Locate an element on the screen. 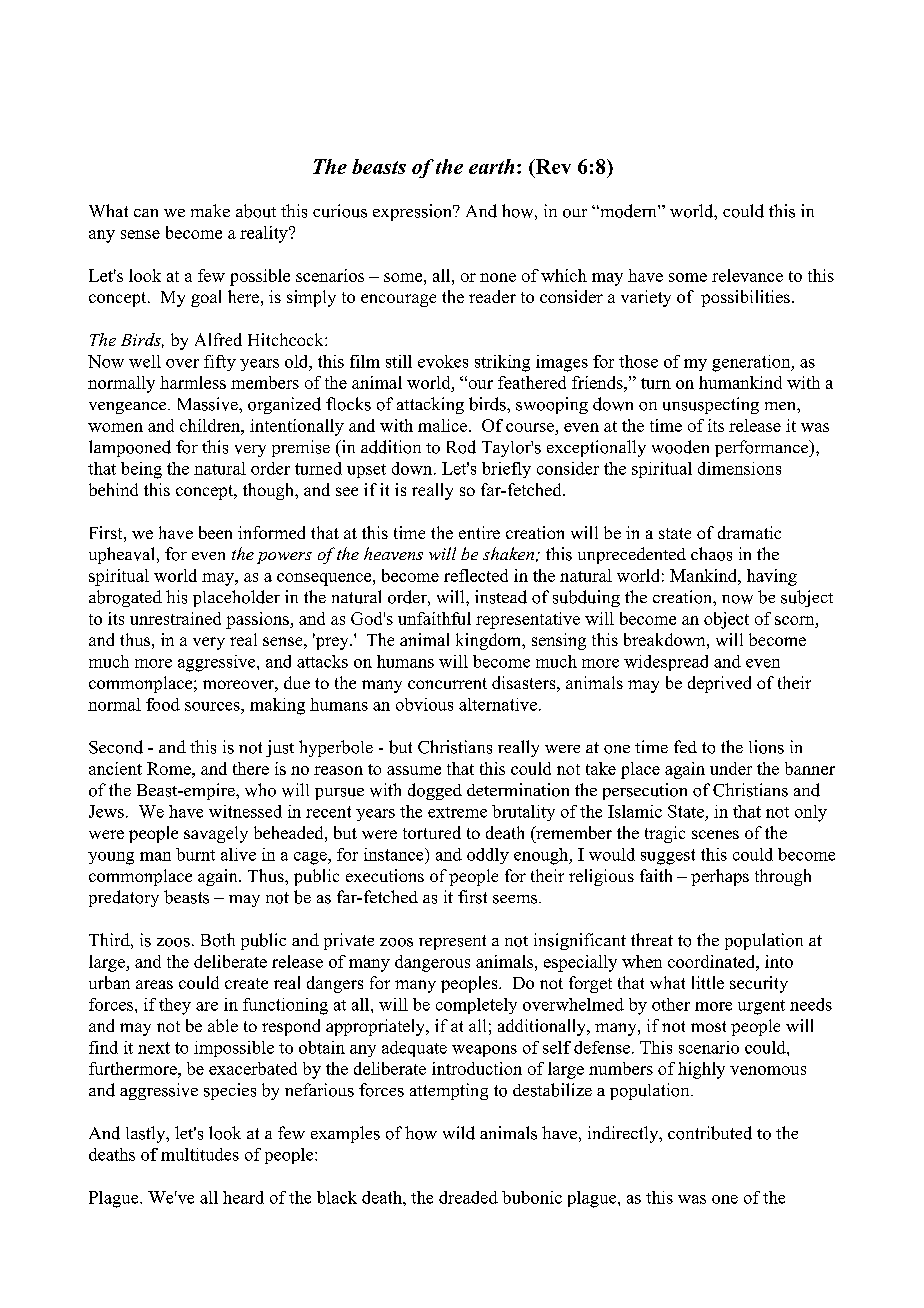  tortured is located at coordinates (432, 832).
